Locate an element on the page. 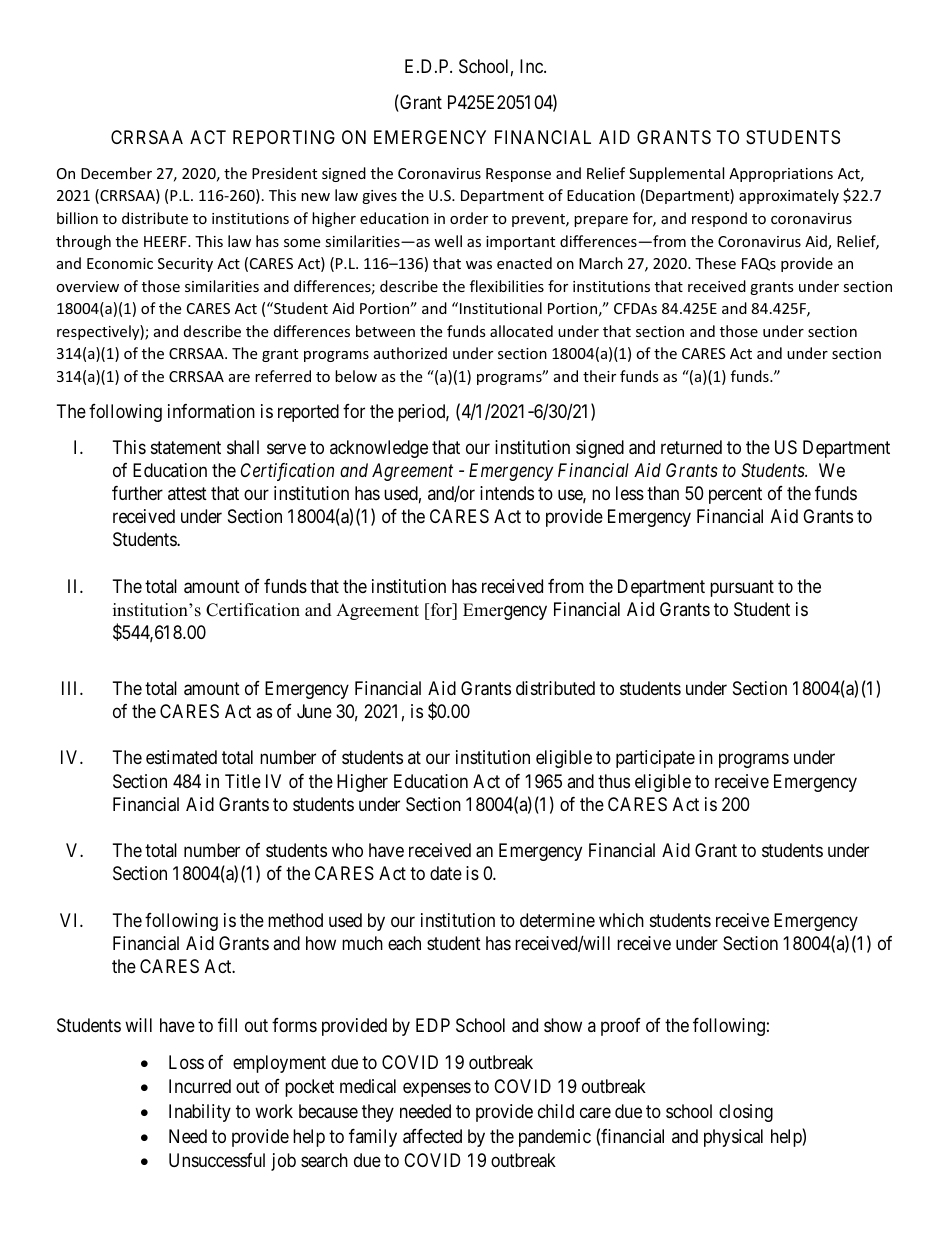  pursuant is located at coordinates (742, 588).
